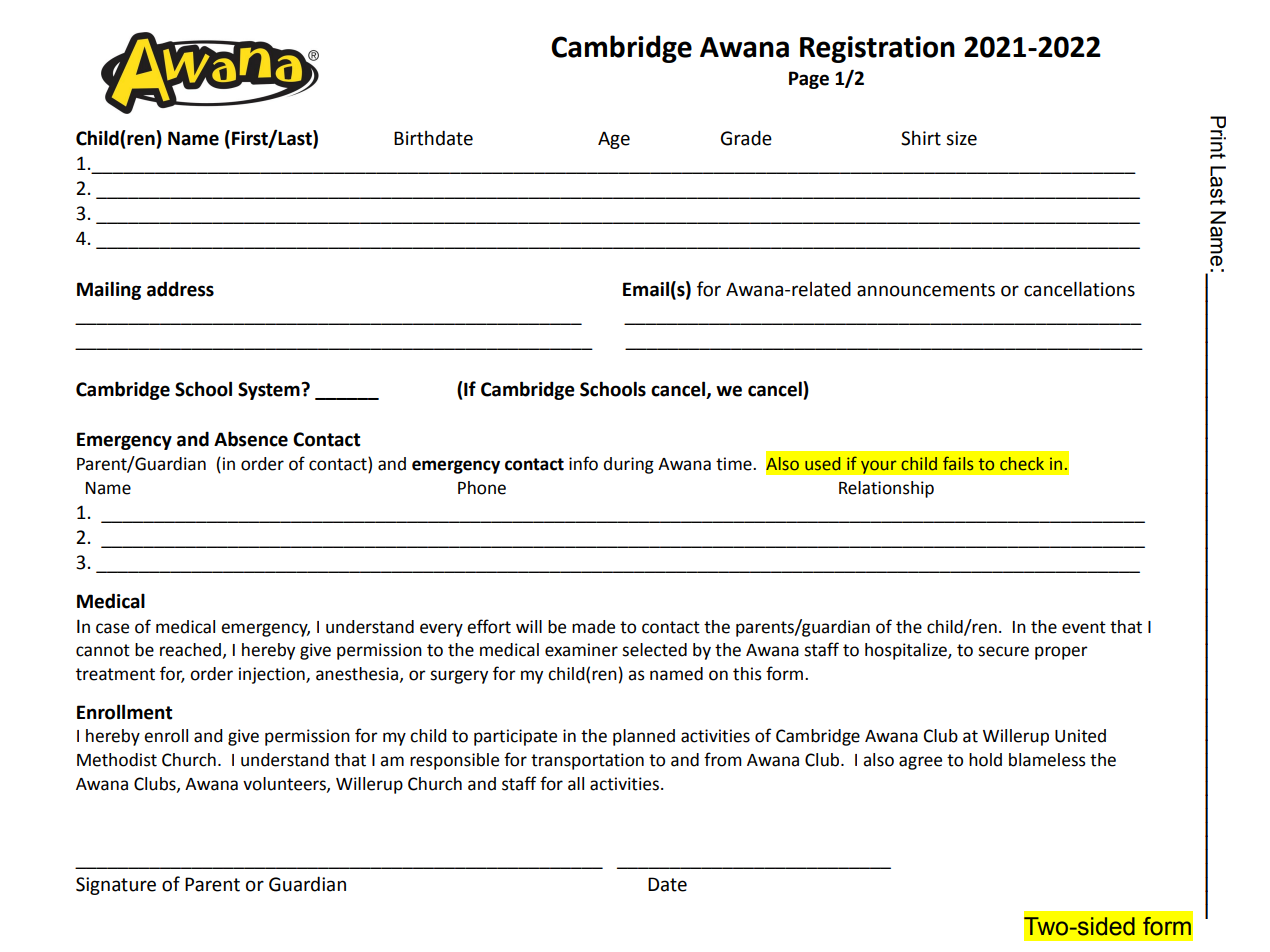 The image size is (1270, 952). Describe the element at coordinates (180, 289) in the document. I see `address` at that location.
